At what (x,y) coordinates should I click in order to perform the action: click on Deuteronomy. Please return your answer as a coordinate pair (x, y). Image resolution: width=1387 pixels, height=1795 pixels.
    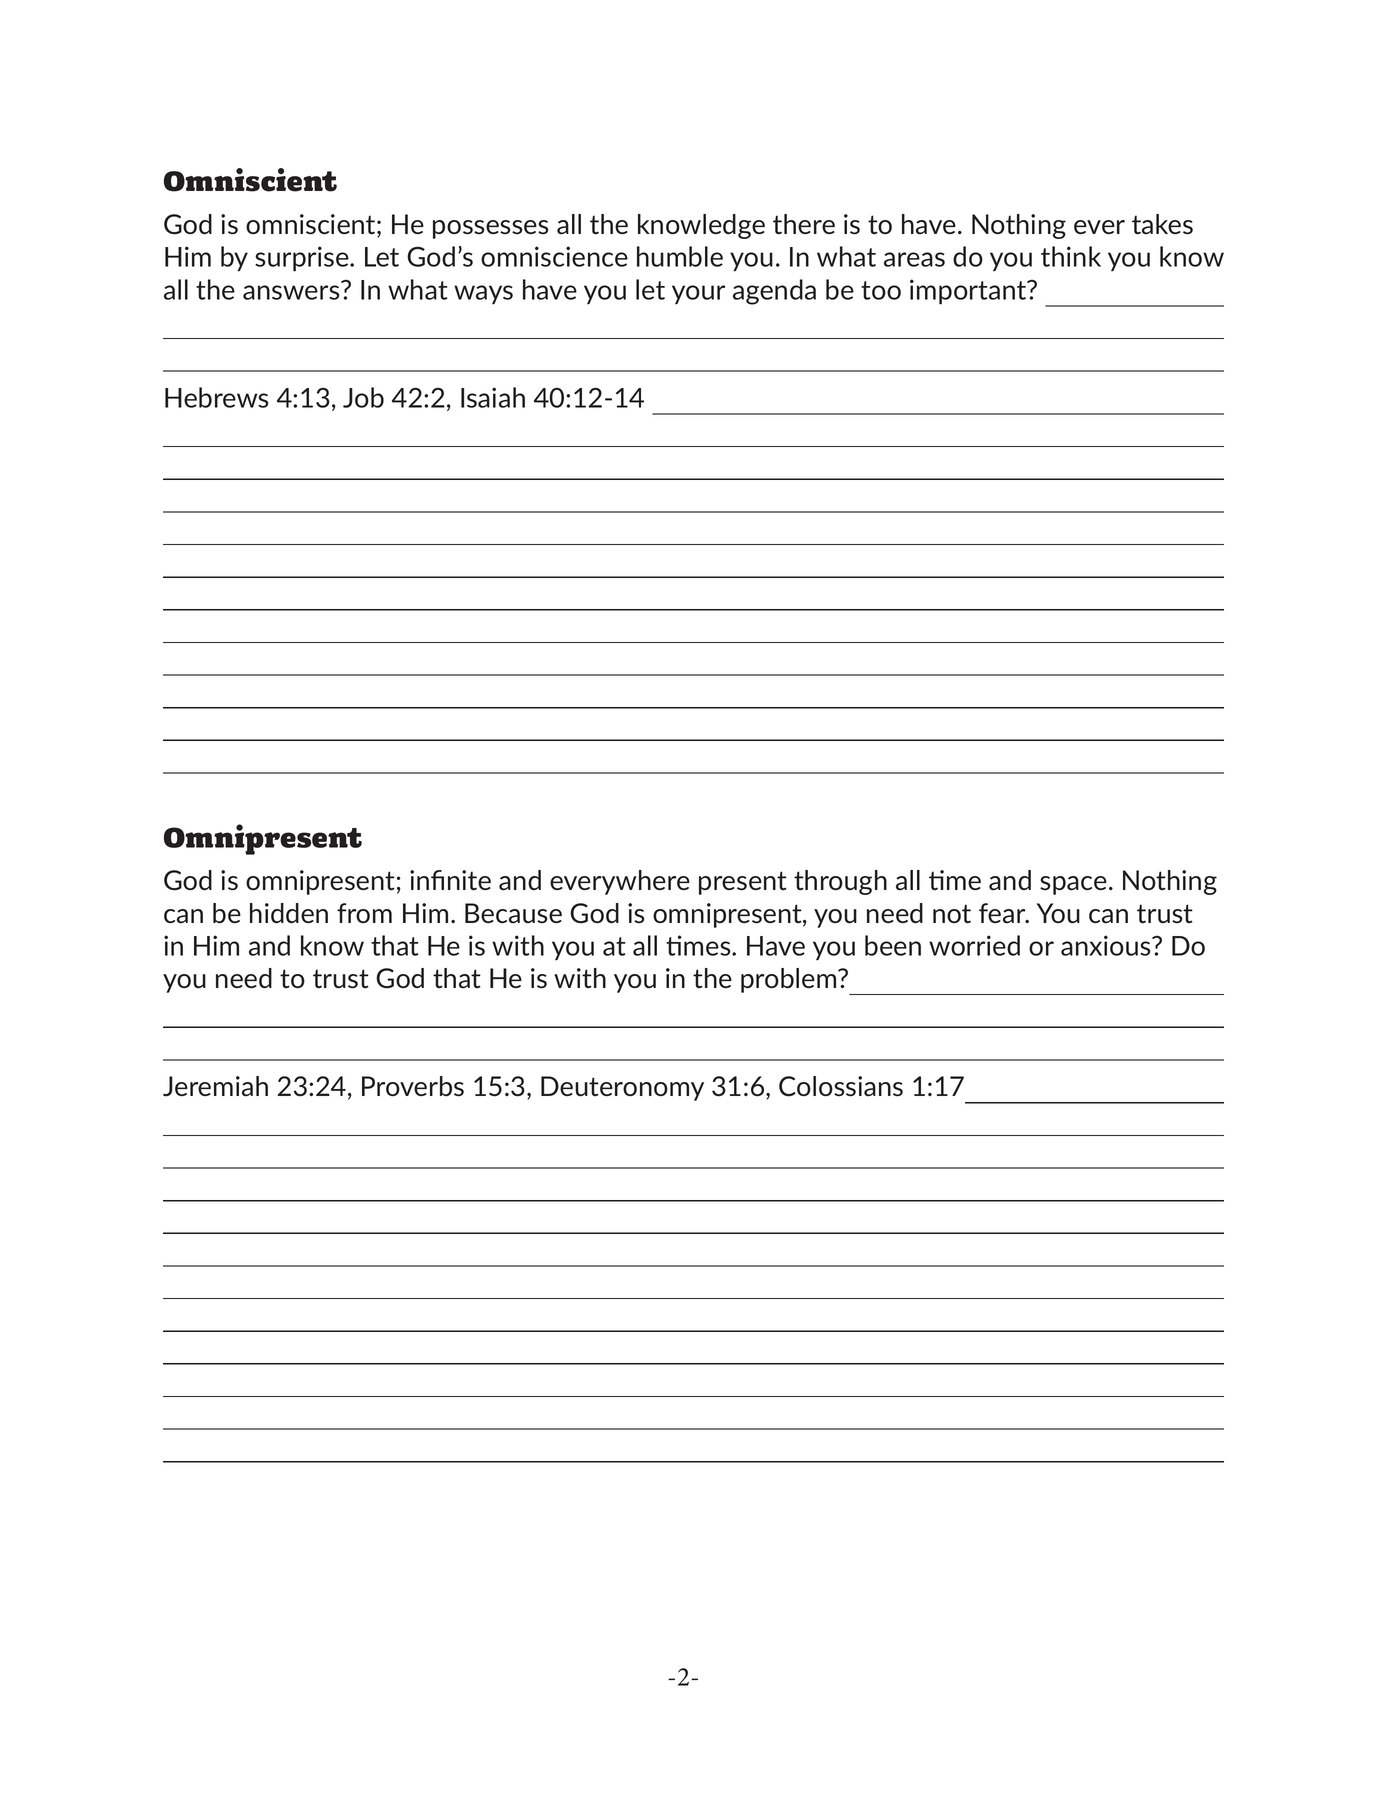
    Looking at the image, I should click on (622, 1088).
